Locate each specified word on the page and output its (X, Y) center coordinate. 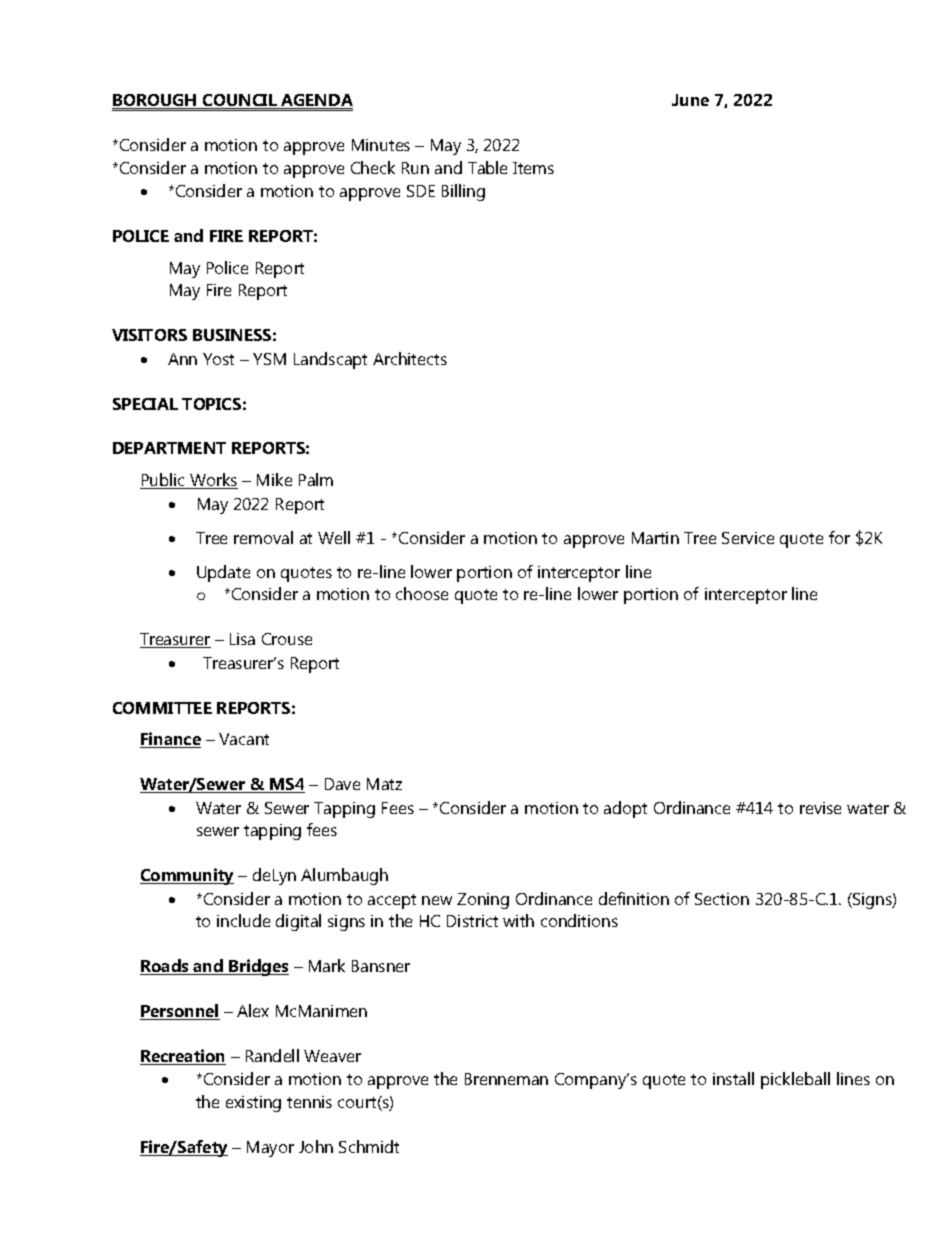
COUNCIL (240, 101)
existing (253, 1104)
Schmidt (369, 1146)
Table (487, 167)
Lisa (242, 639)
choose (422, 593)
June (690, 100)
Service (748, 538)
